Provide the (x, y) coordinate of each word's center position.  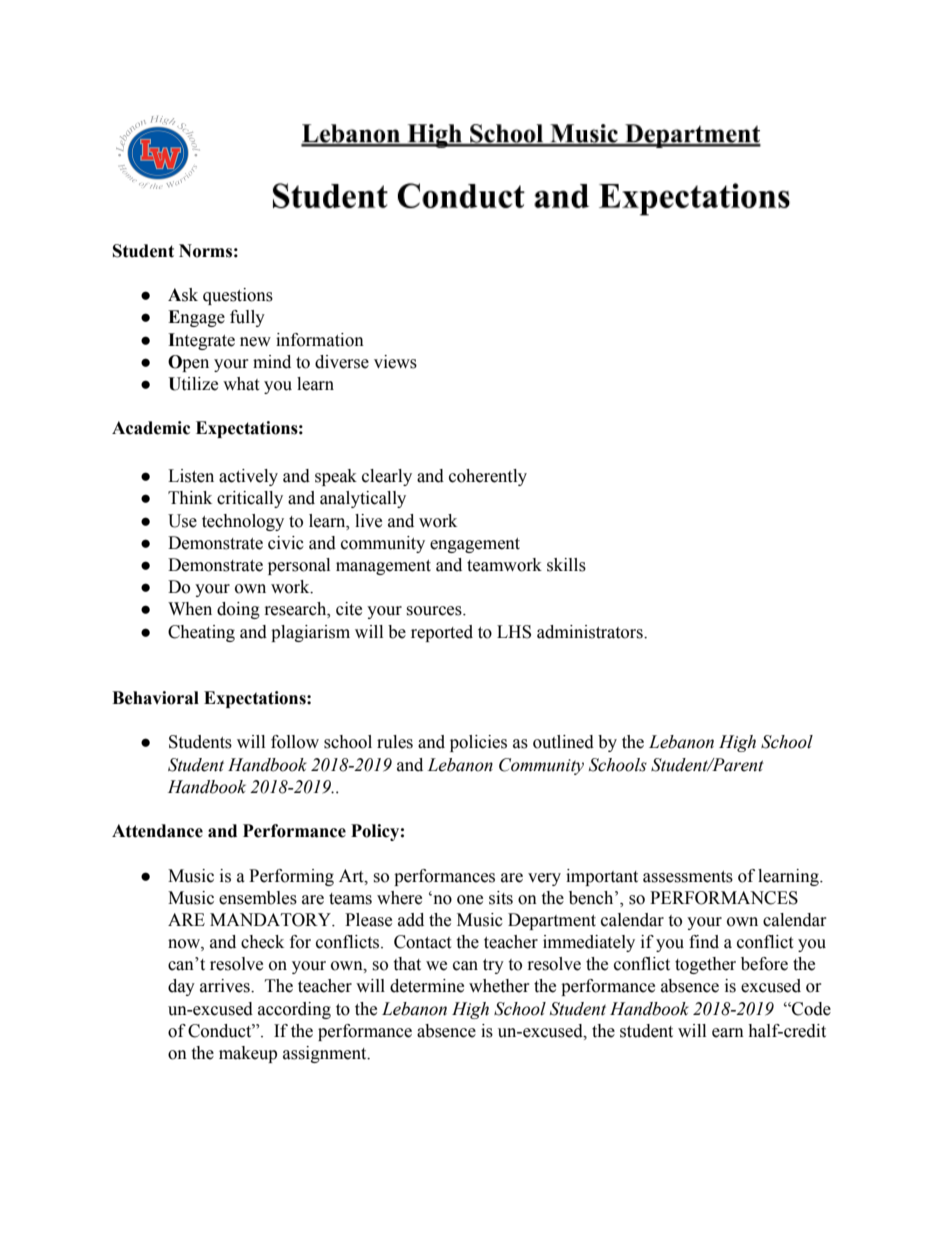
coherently (488, 477)
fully (247, 318)
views (395, 362)
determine (427, 986)
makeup (248, 1054)
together (705, 965)
